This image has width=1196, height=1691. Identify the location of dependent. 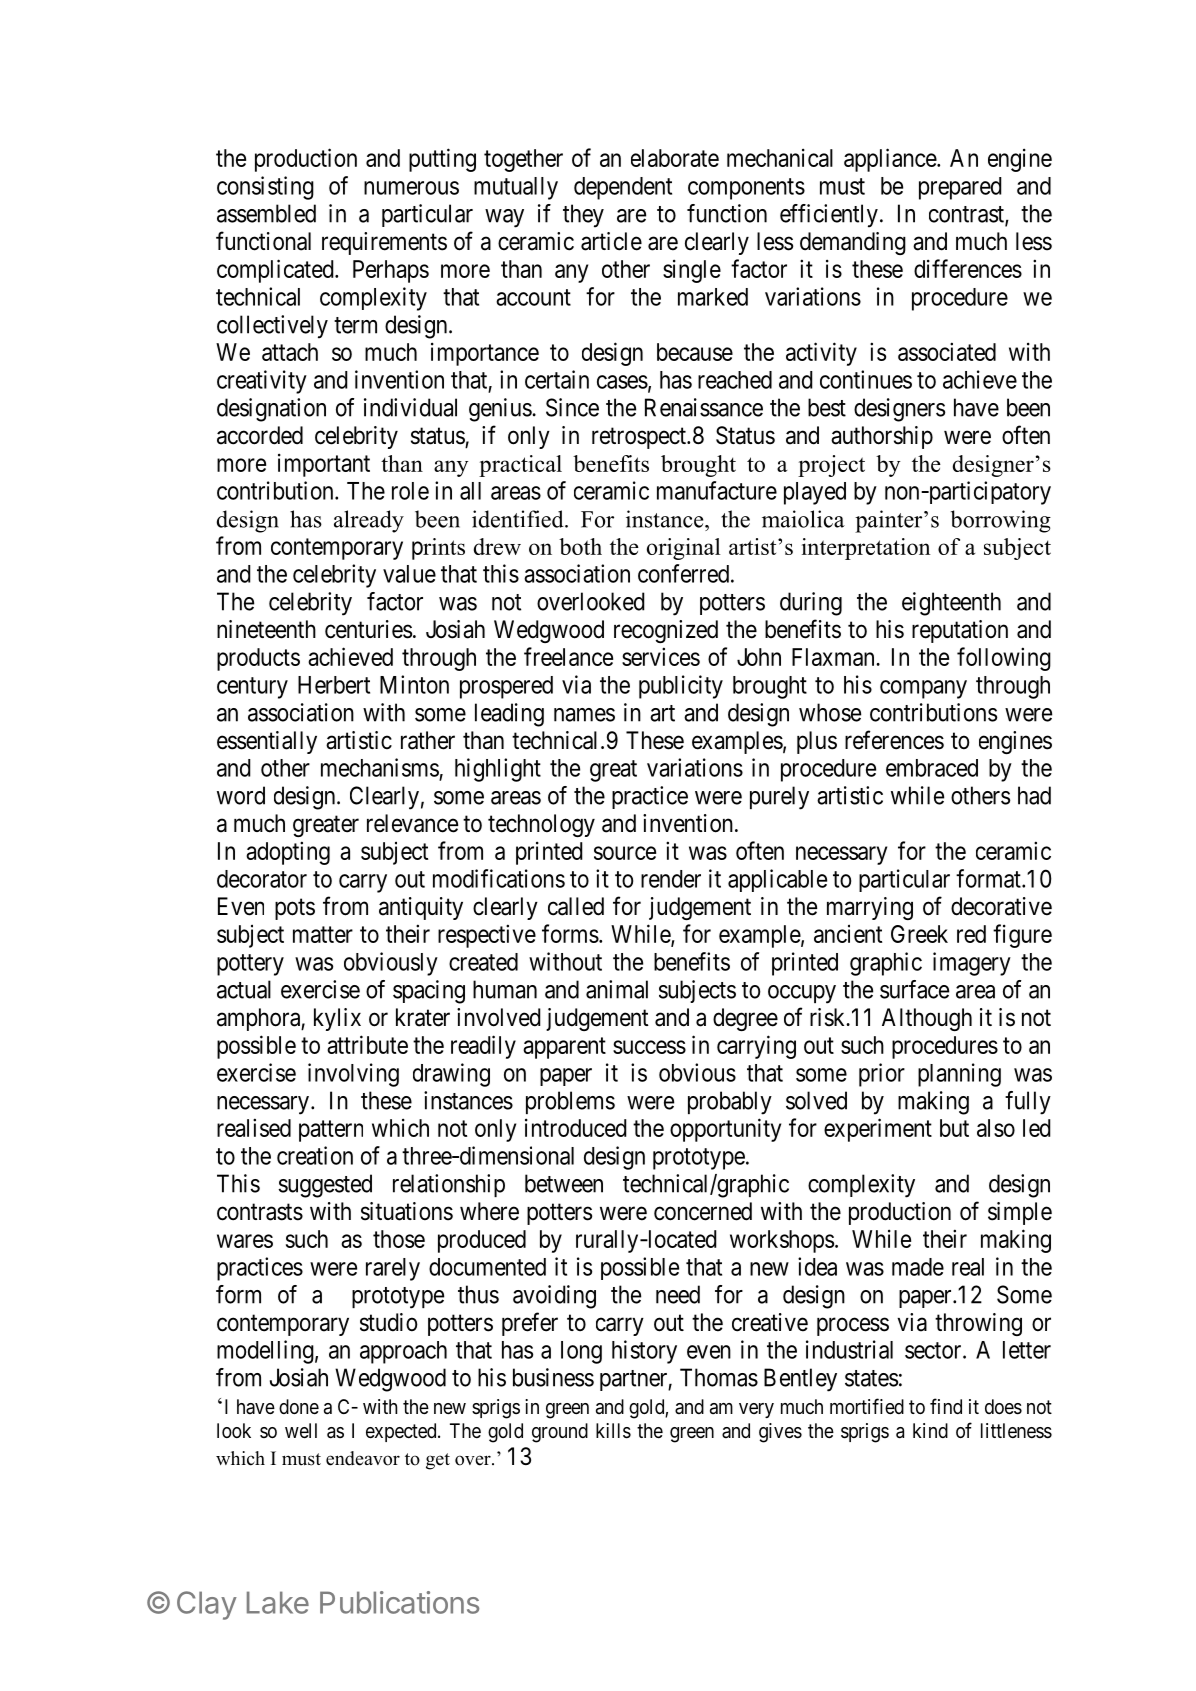
(623, 188).
